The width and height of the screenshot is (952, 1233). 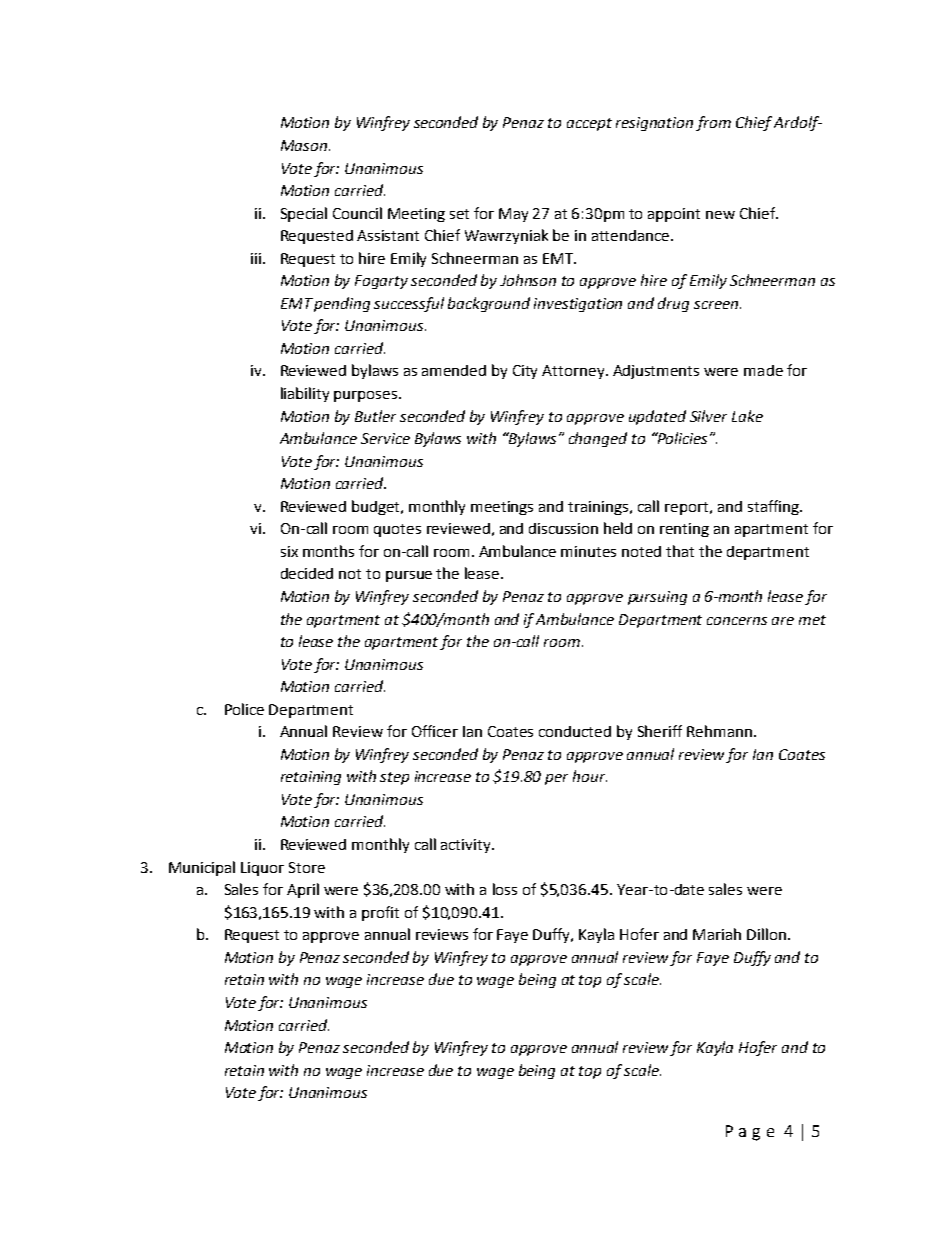 I want to click on Sheriff, so click(x=660, y=731).
